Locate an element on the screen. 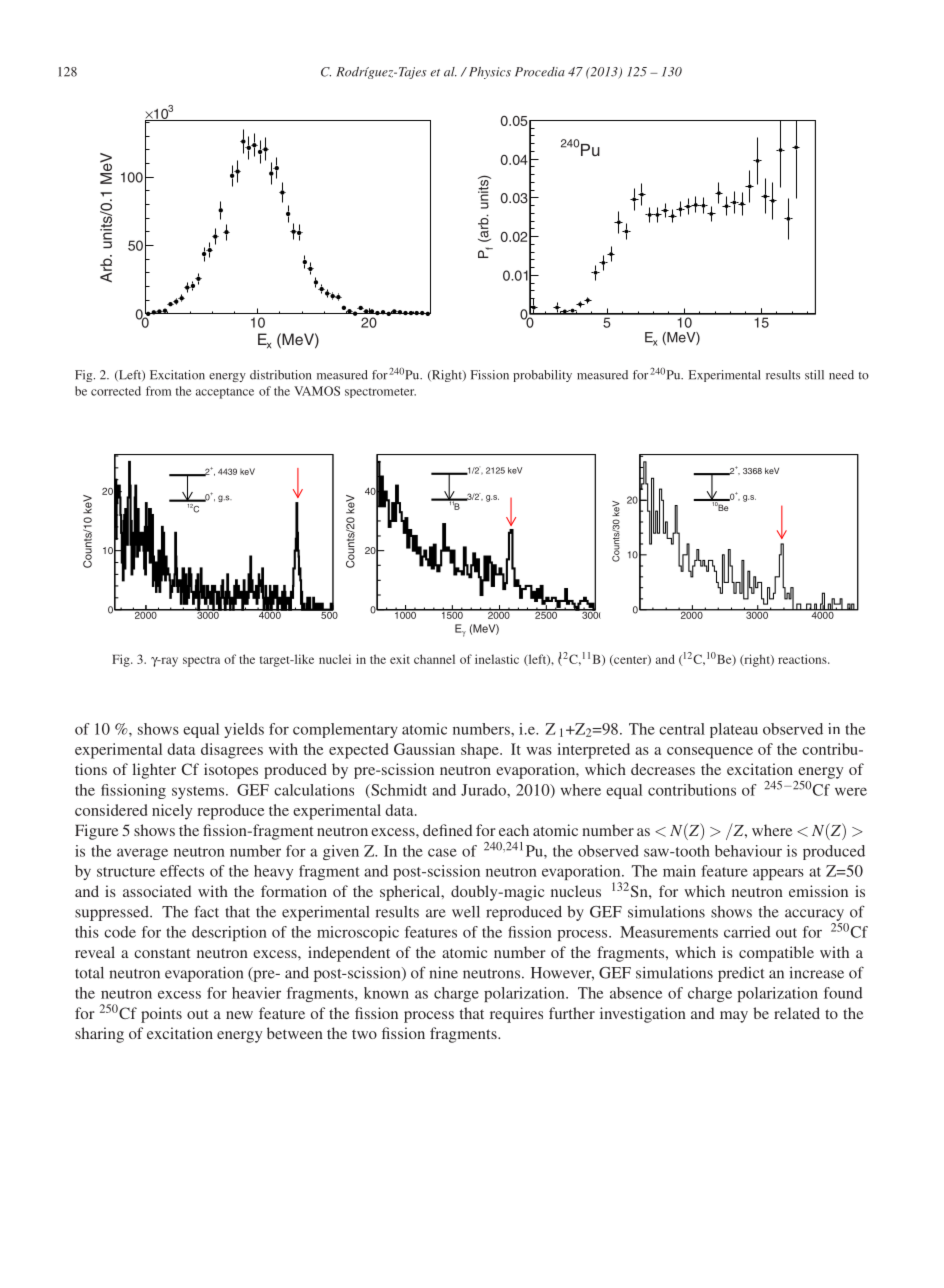 The height and width of the screenshot is (1288, 944). Physics is located at coordinates (488, 73).
